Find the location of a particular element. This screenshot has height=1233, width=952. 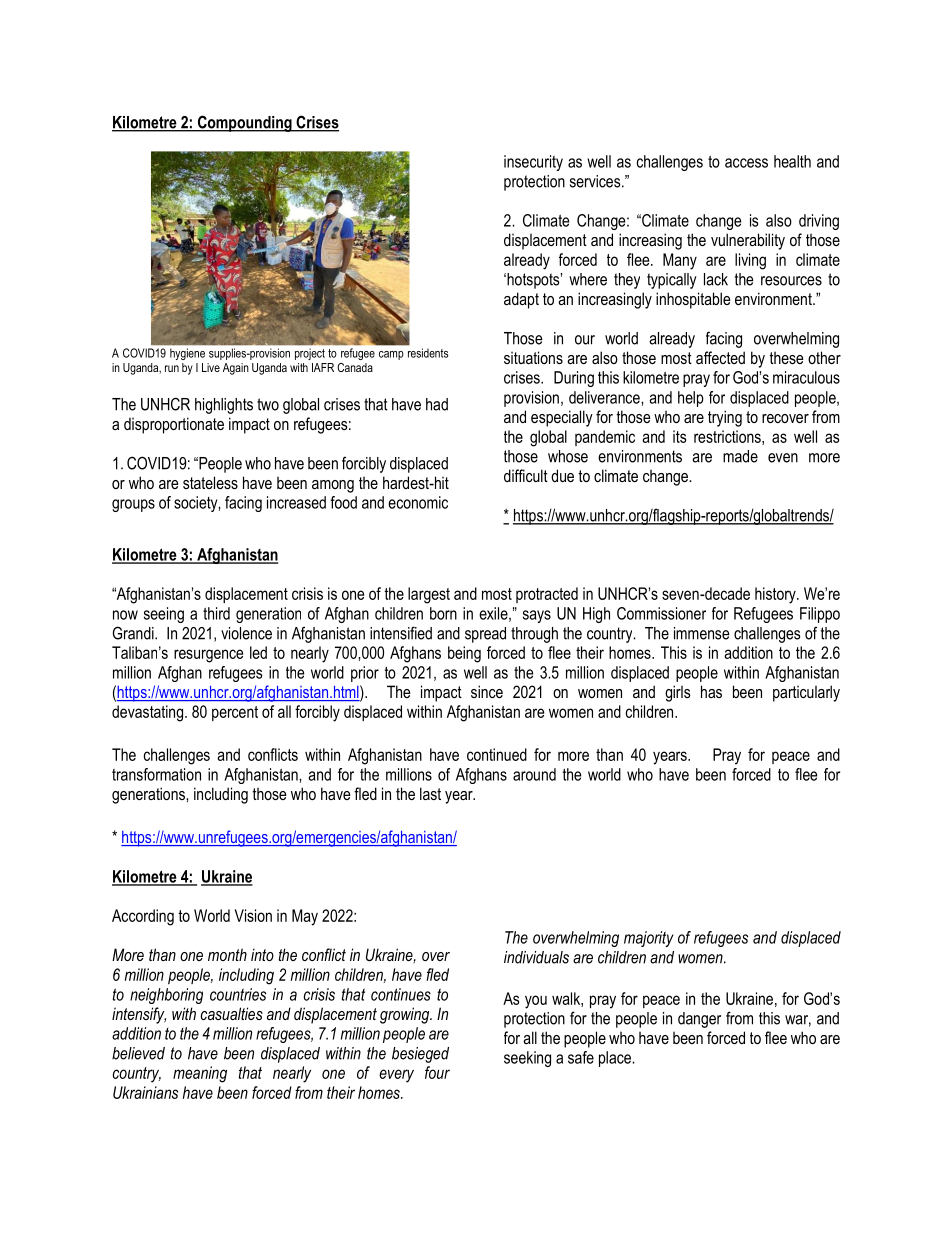

meaning is located at coordinates (200, 1074).
